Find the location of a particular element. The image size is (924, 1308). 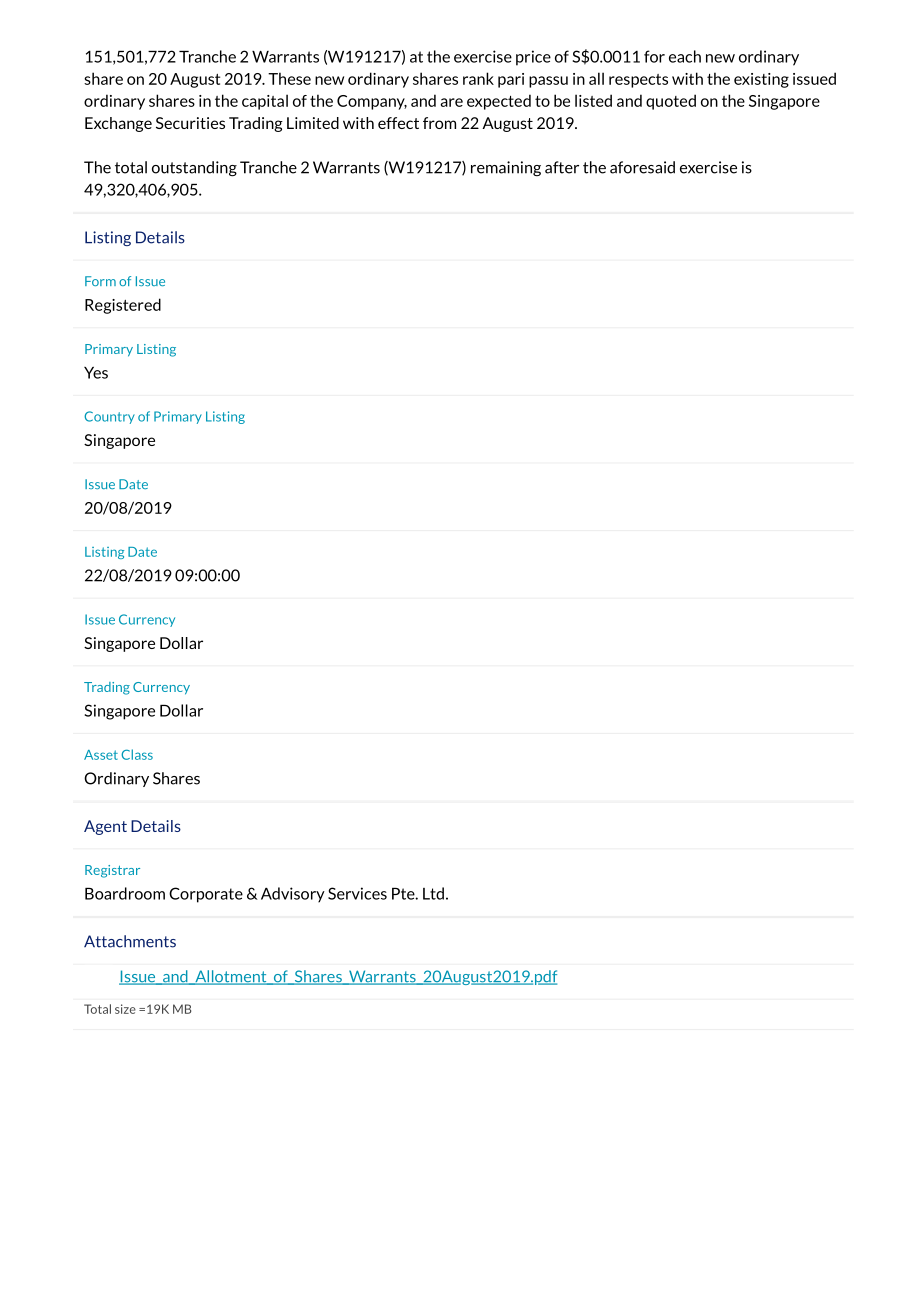

Services is located at coordinates (357, 893).
